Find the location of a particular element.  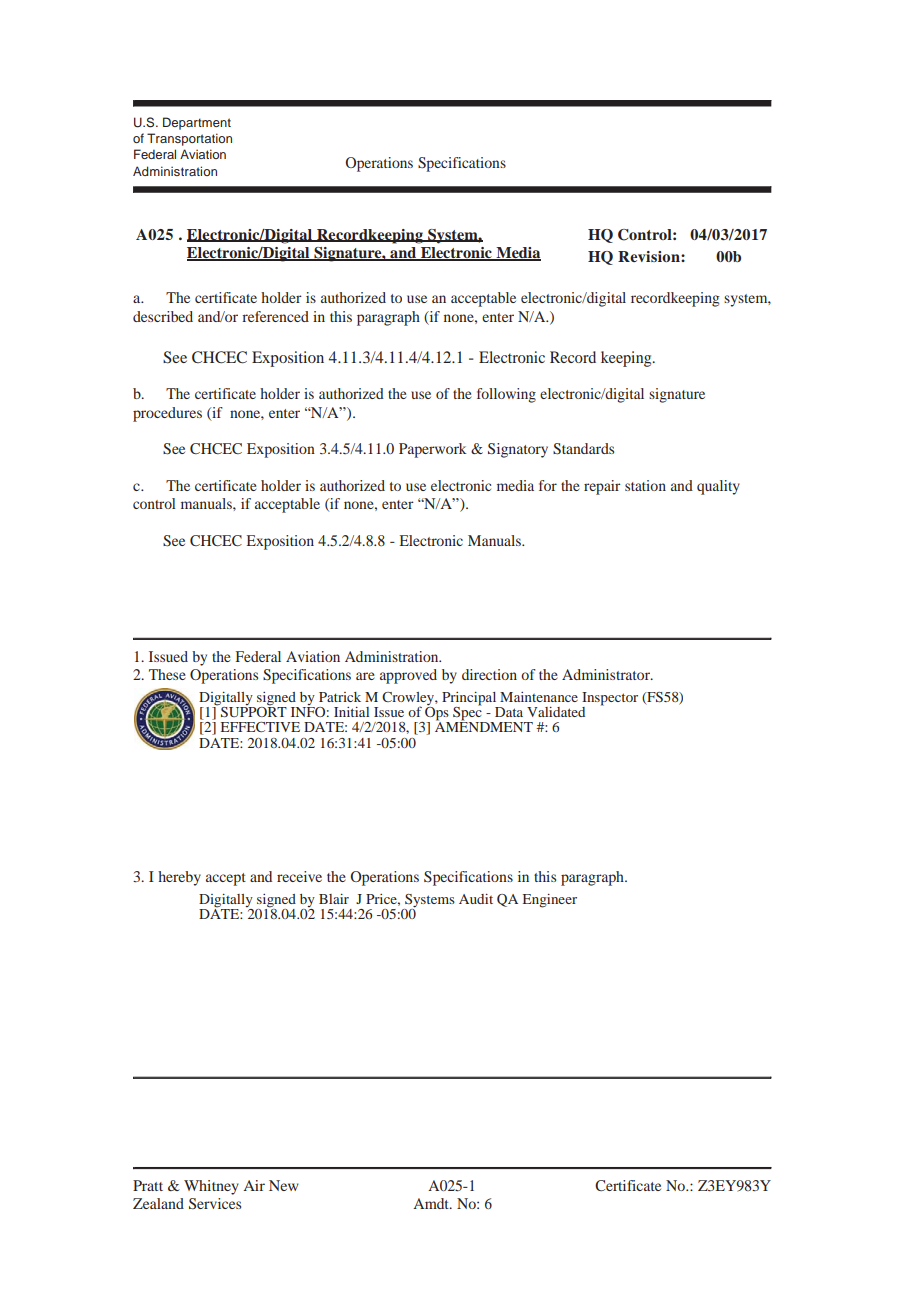

Administrator is located at coordinates (607, 674).
